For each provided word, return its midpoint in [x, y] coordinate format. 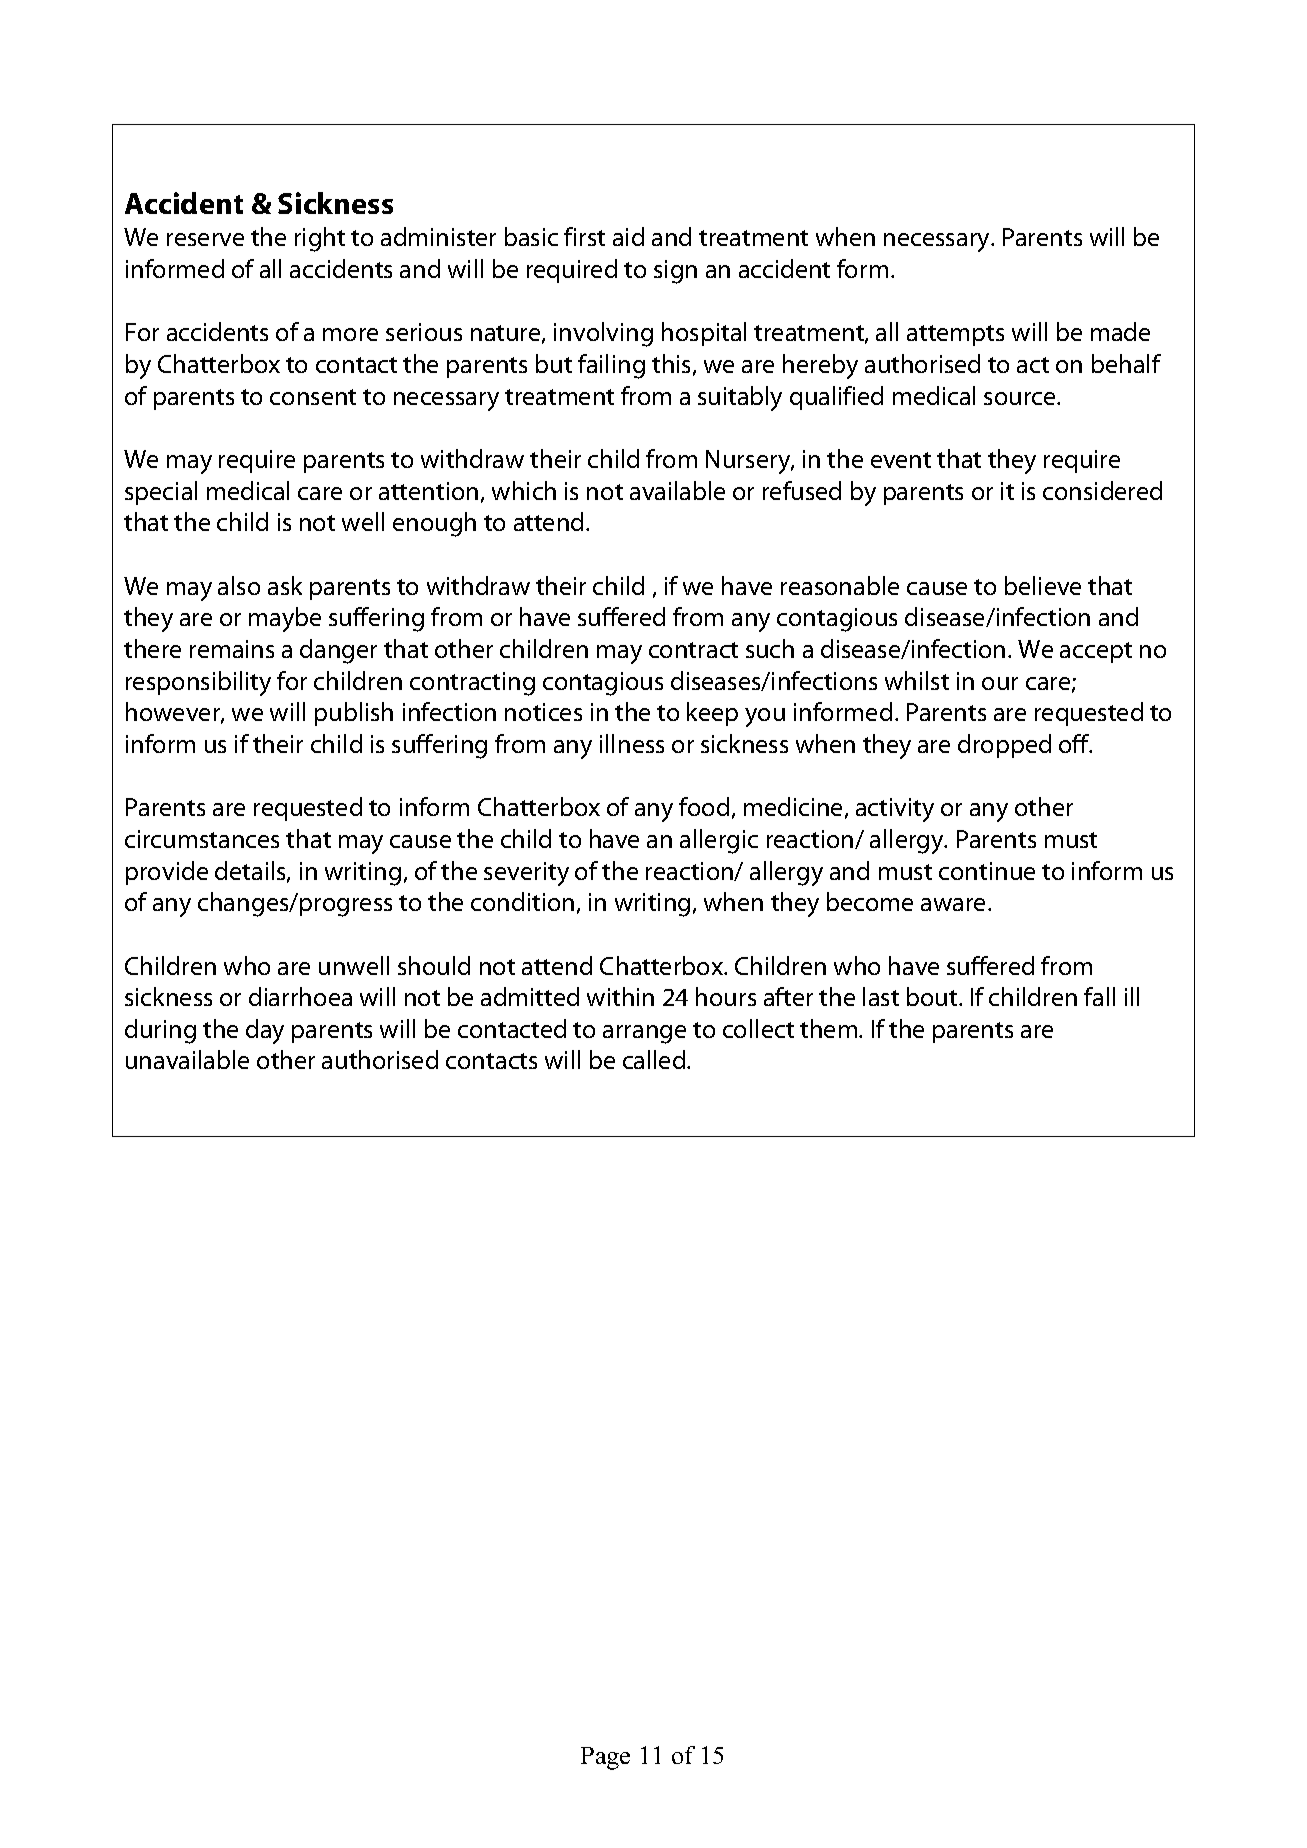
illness [632, 743]
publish [354, 714]
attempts [955, 335]
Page [605, 1758]
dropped [1004, 746]
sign [675, 272]
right [320, 239]
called [655, 1059]
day [265, 1031]
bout [933, 996]
